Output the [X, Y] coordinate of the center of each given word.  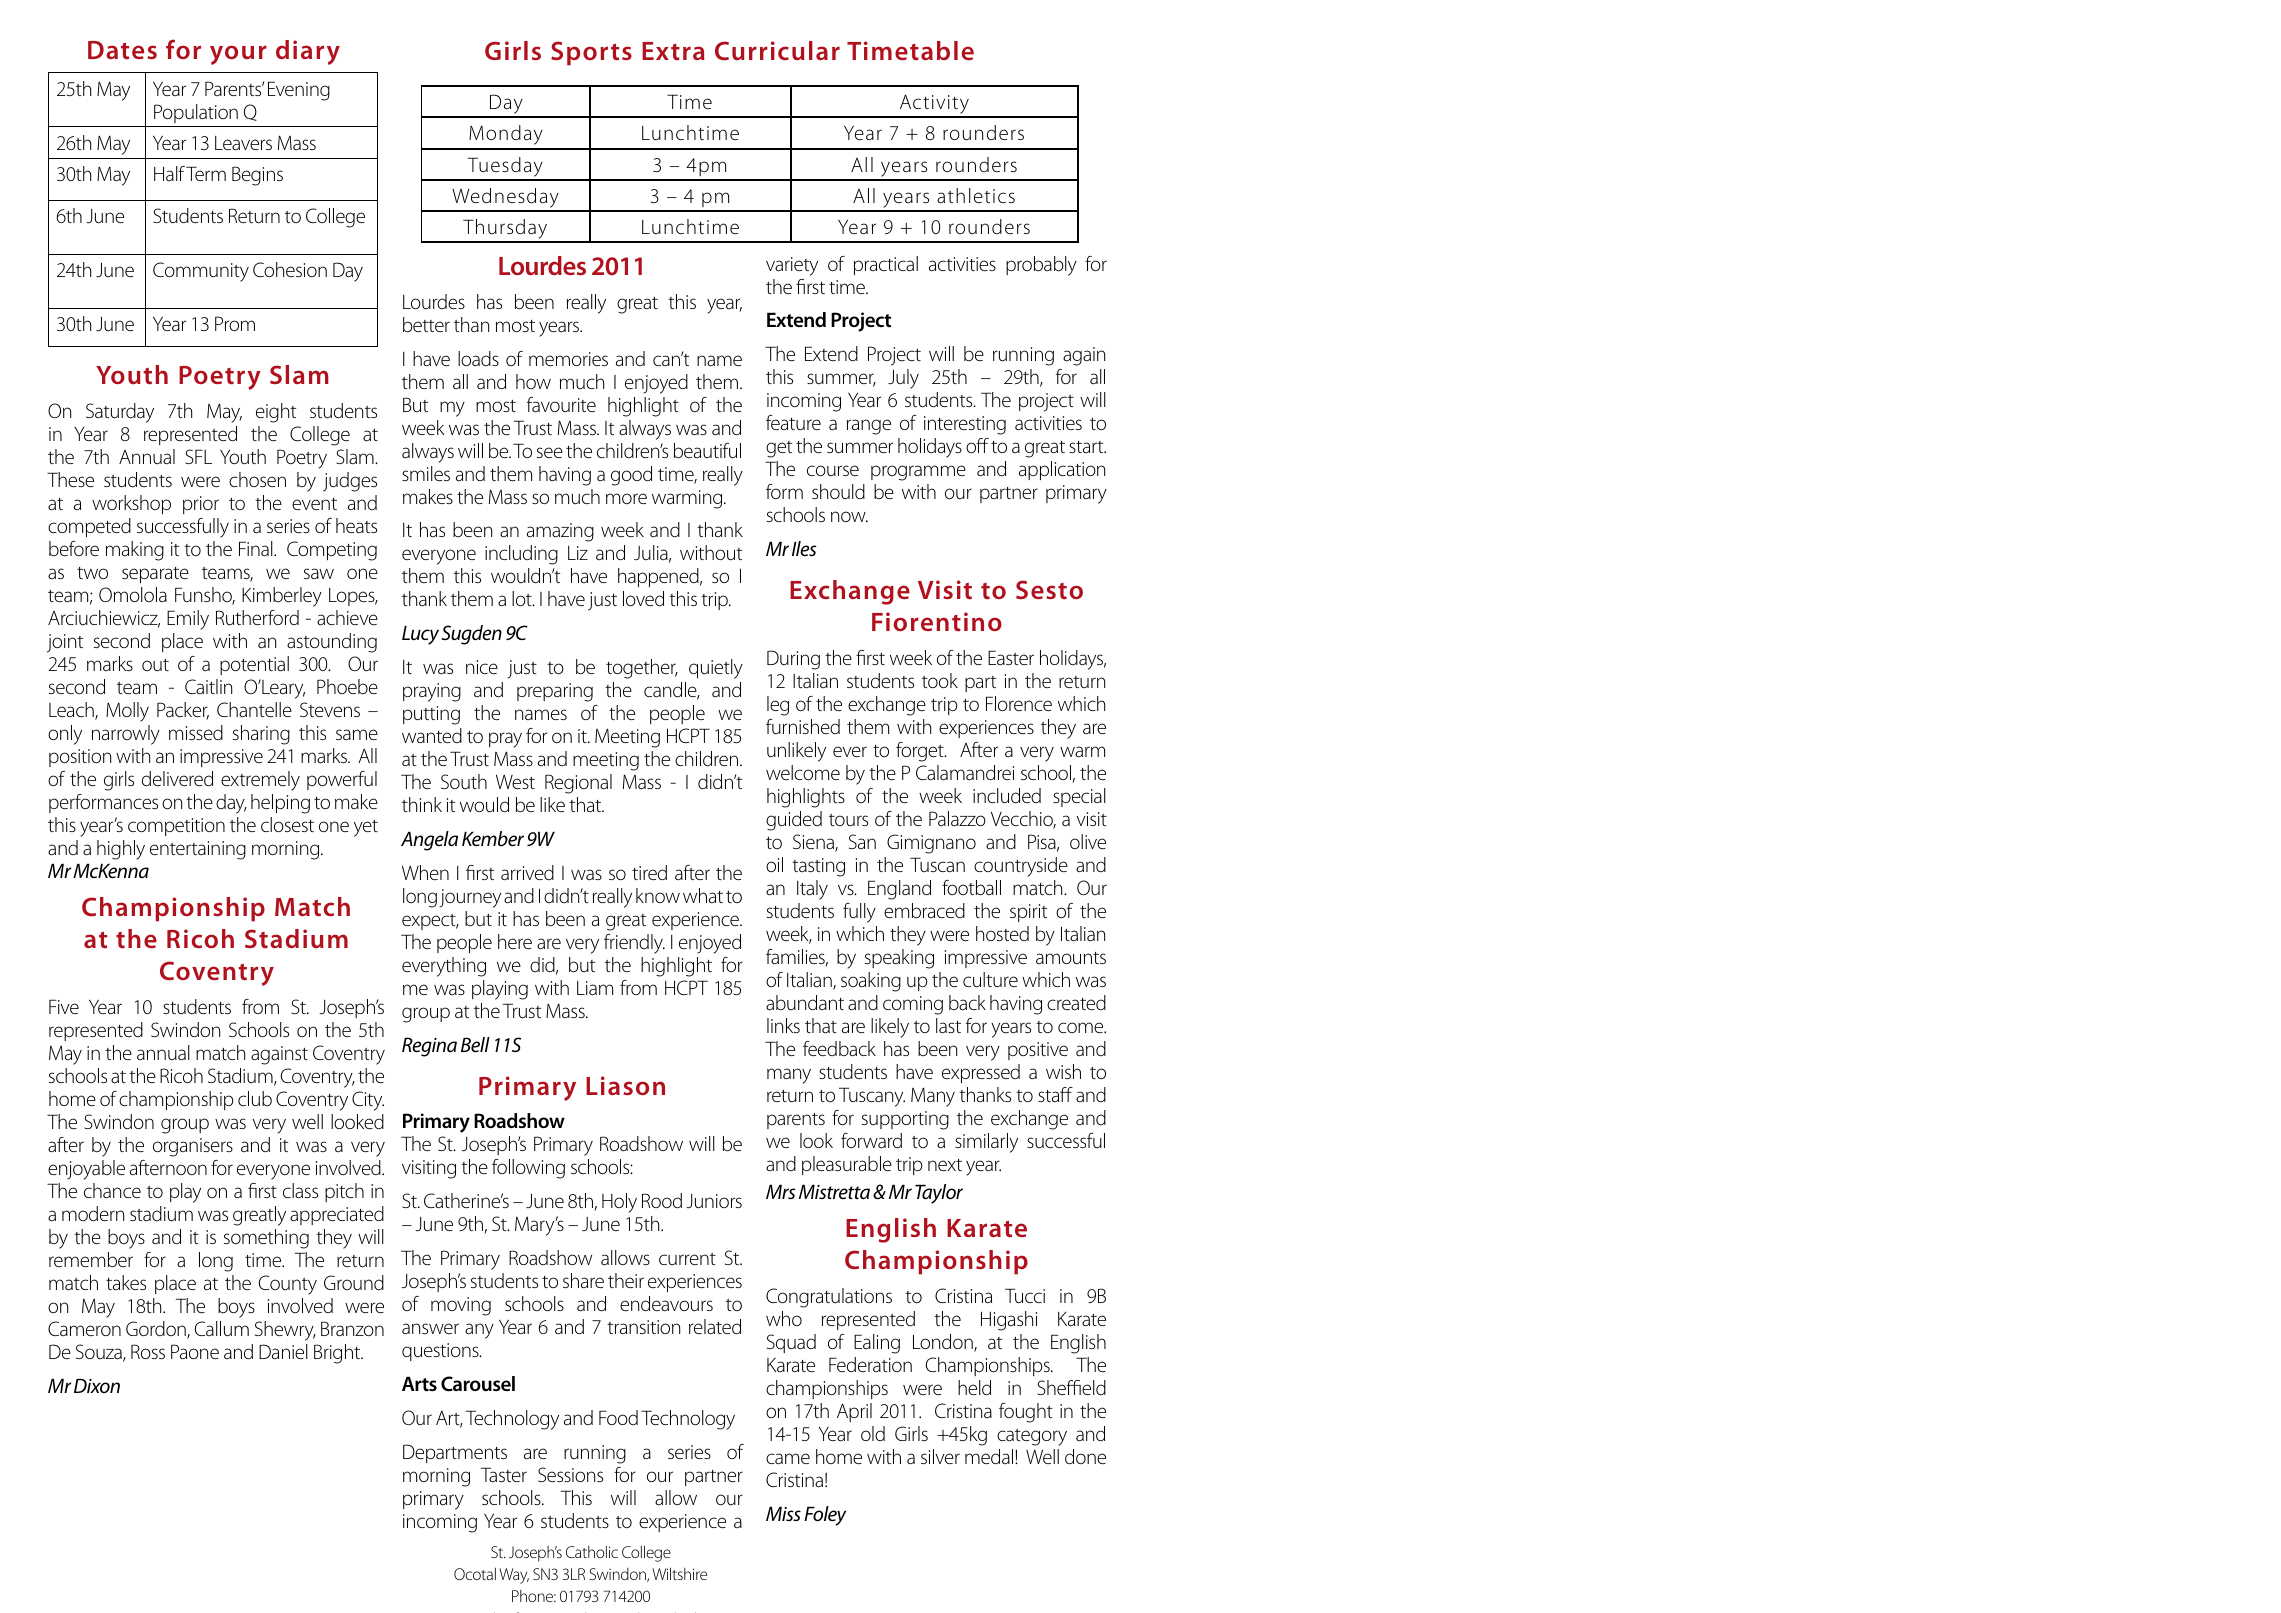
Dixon [97, 1385]
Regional [578, 784]
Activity [934, 105]
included [1007, 796]
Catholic [592, 1552]
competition [176, 827]
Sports [591, 53]
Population [196, 113]
